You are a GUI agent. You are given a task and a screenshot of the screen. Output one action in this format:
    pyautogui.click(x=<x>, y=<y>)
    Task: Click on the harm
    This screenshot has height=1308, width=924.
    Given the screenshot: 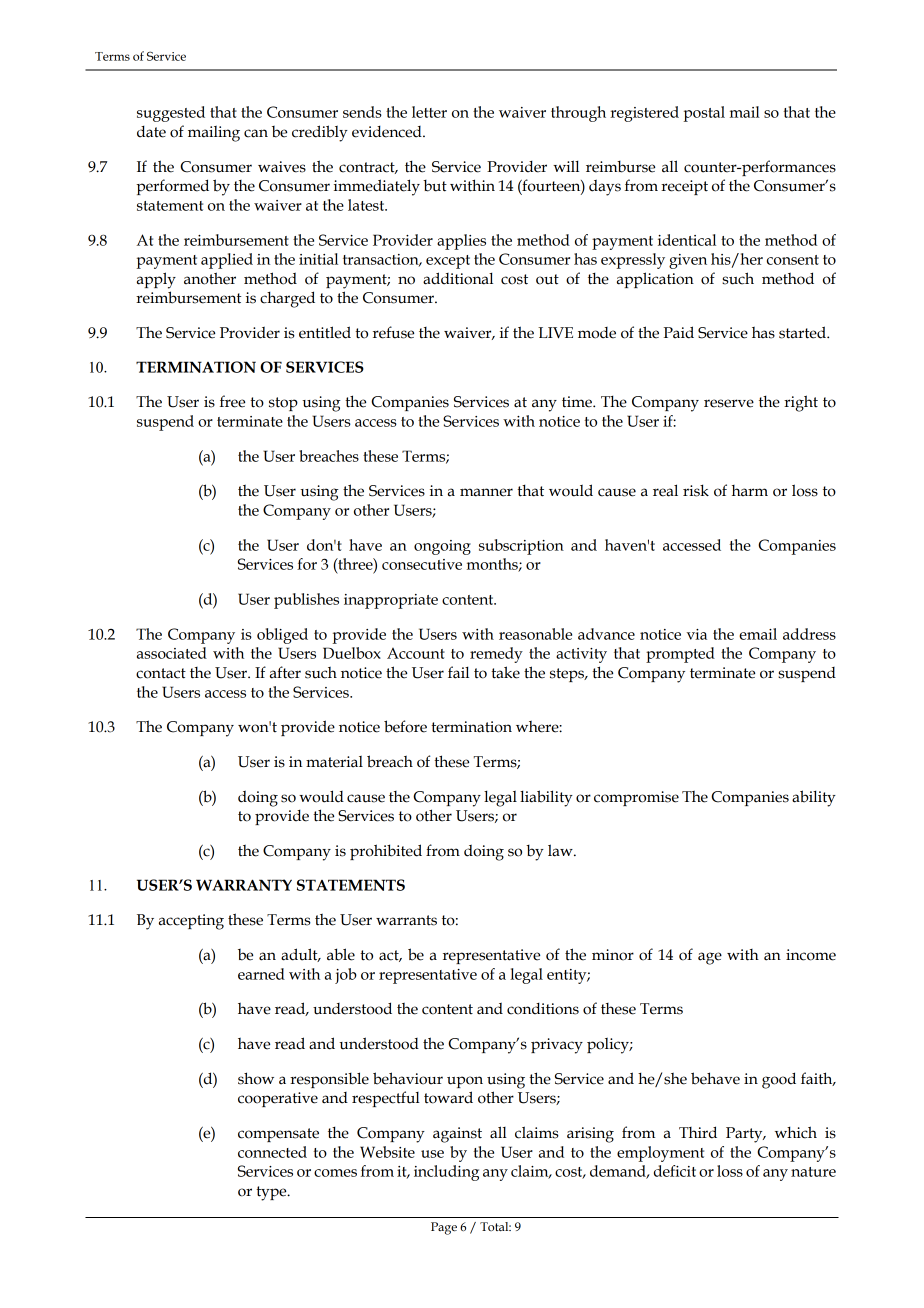 What is the action you would take?
    pyautogui.click(x=750, y=490)
